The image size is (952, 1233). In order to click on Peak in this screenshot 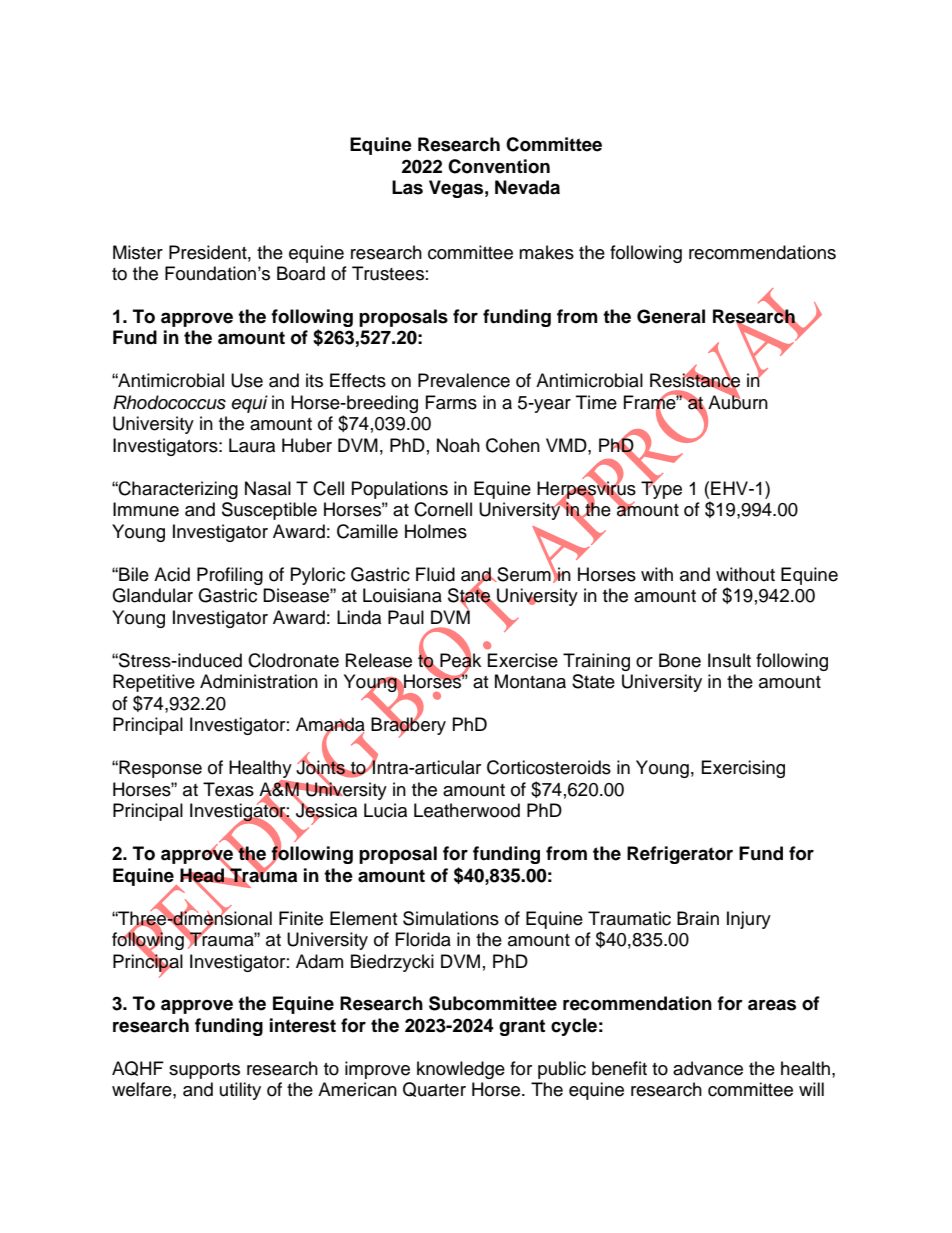, I will do `click(460, 660)`.
